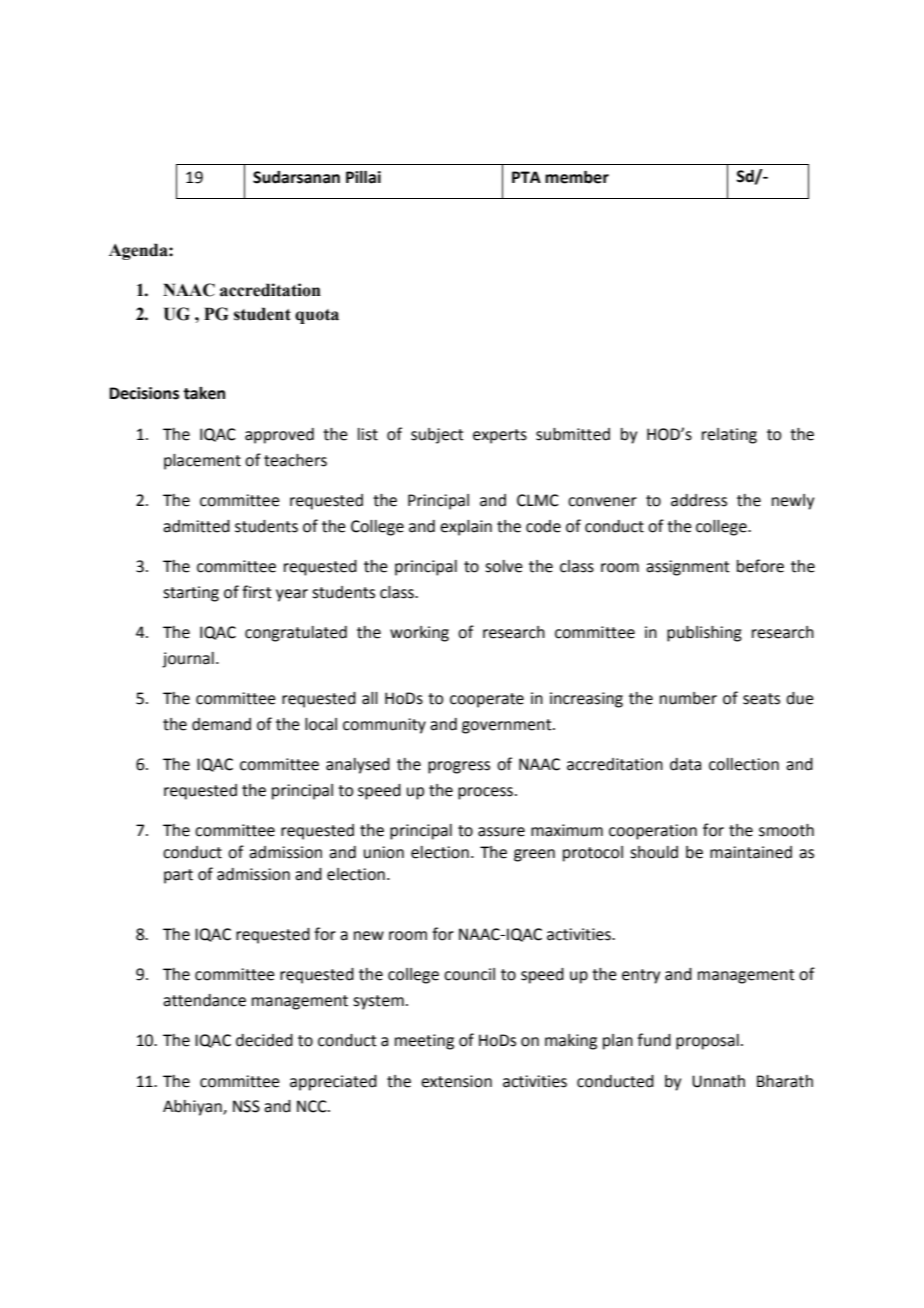  I want to click on quota, so click(317, 316).
